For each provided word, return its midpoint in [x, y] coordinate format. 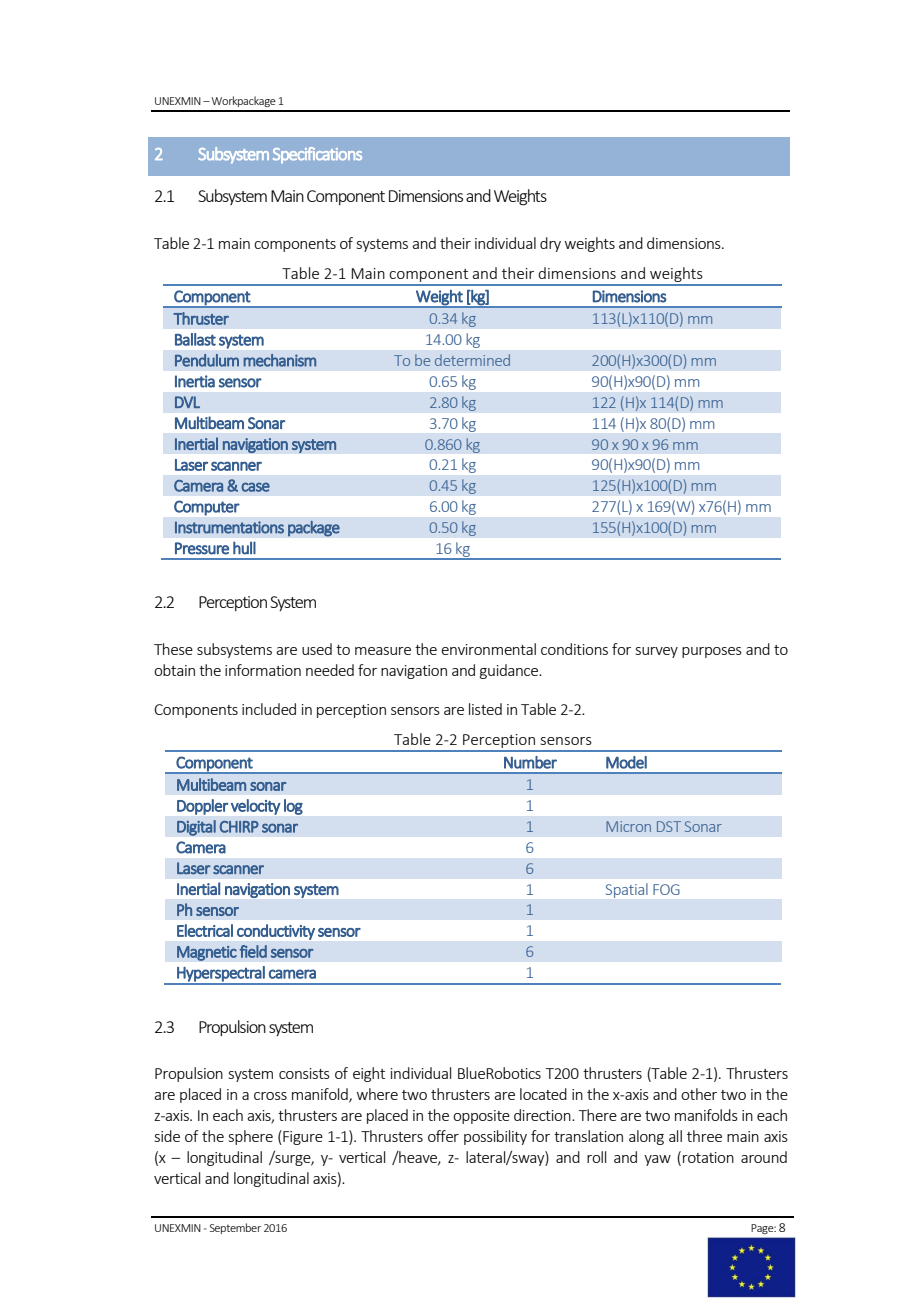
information [263, 670]
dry [550, 244]
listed [485, 709]
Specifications [317, 155]
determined [472, 360]
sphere [251, 1137]
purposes [712, 652]
